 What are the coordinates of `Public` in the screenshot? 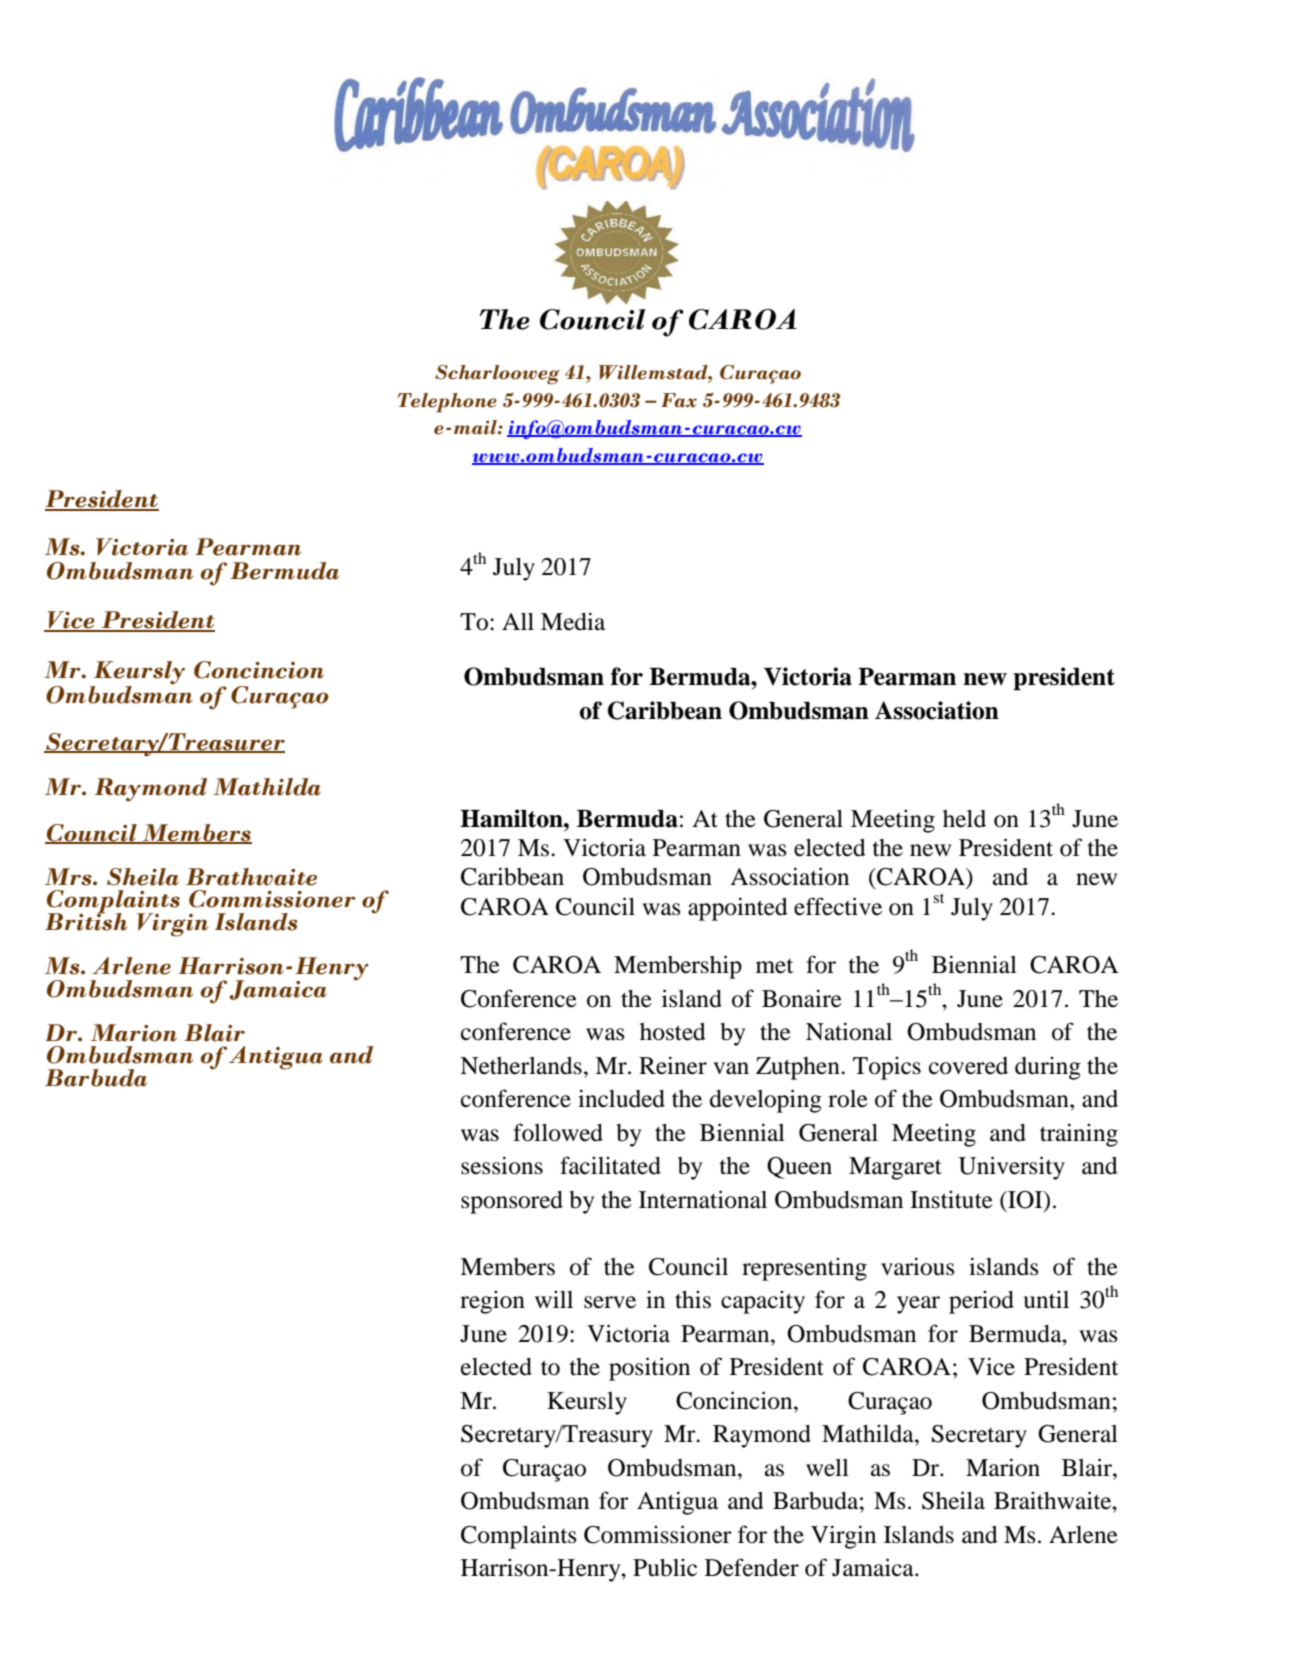 It's located at (665, 1567).
